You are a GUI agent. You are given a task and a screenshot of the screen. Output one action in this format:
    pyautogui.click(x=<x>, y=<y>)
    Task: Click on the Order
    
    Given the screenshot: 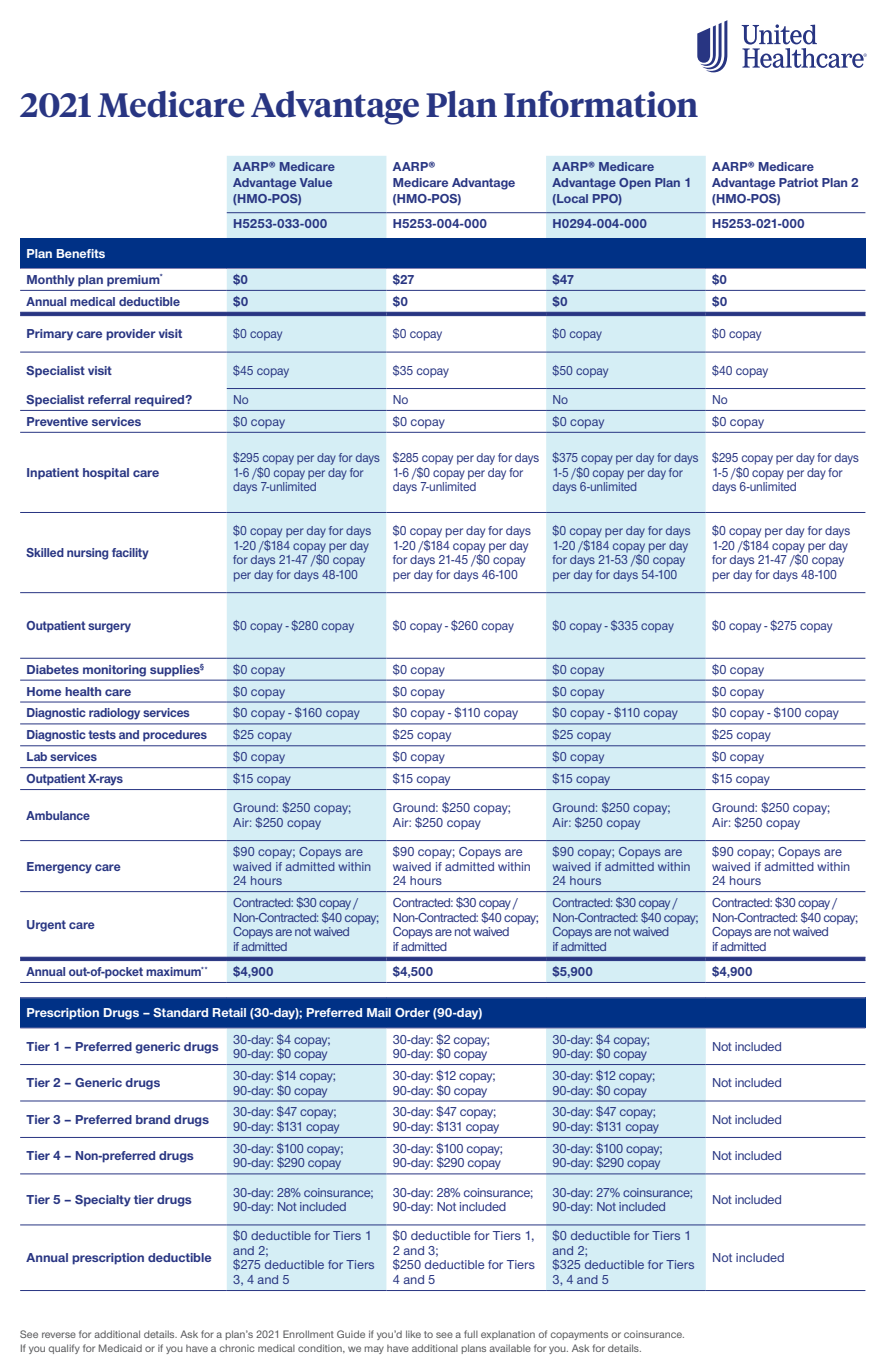 What is the action you would take?
    pyautogui.click(x=412, y=1012)
